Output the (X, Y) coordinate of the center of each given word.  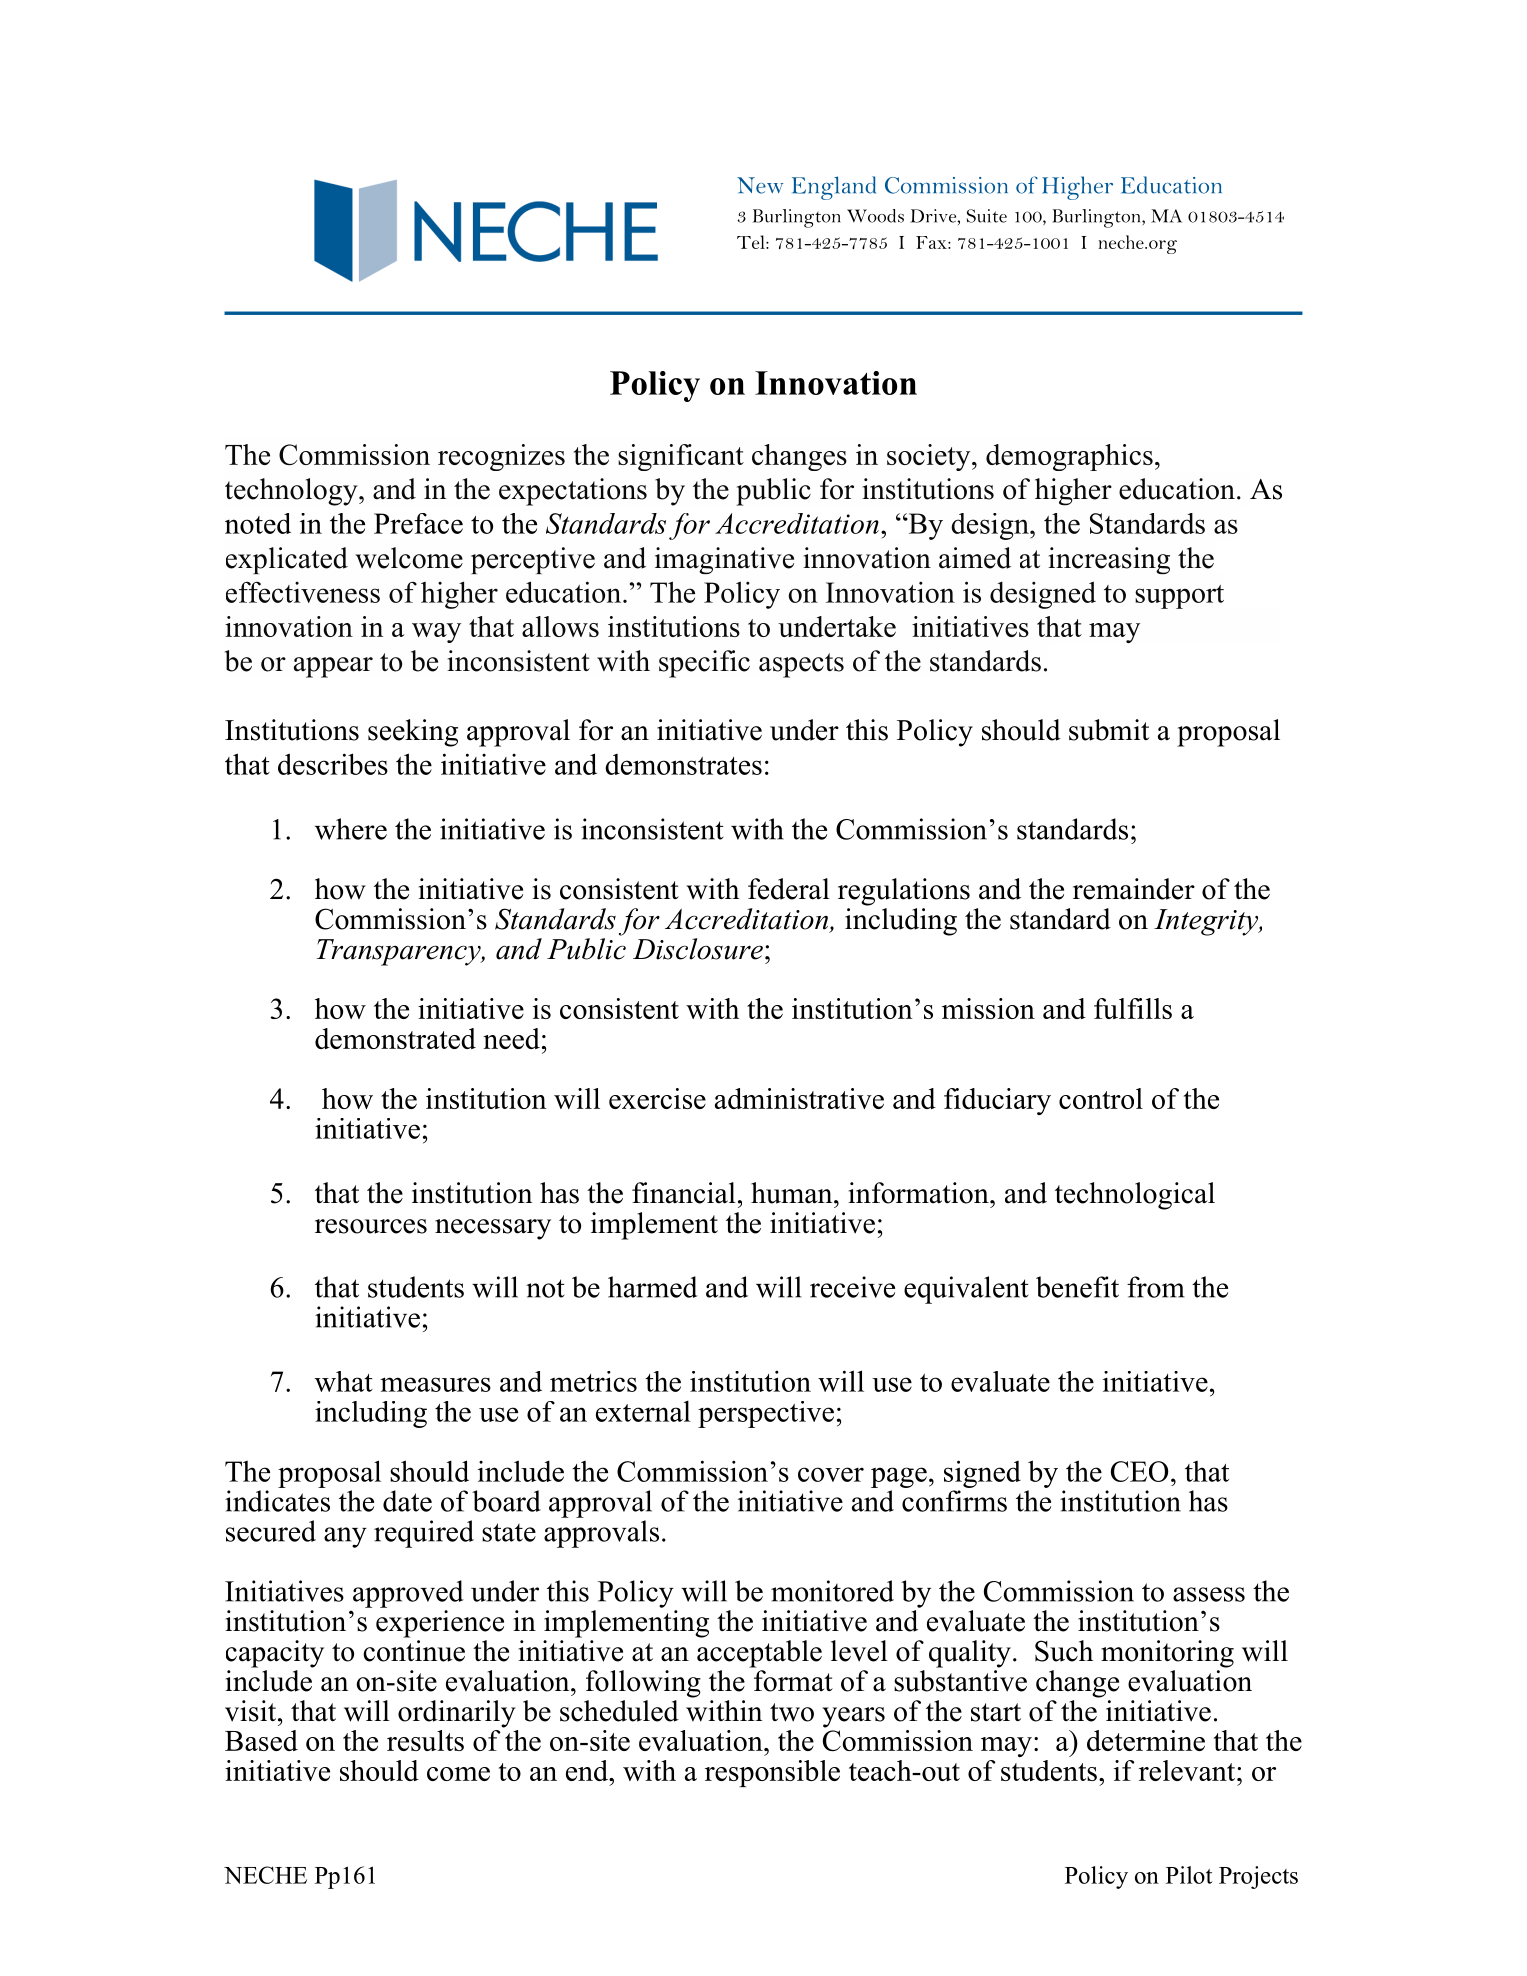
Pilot (1189, 1875)
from (1156, 1287)
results (425, 1740)
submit (1109, 730)
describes (333, 764)
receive (852, 1287)
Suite (987, 216)
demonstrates (683, 764)
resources (371, 1226)
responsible (772, 1773)
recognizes (501, 457)
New (760, 185)
